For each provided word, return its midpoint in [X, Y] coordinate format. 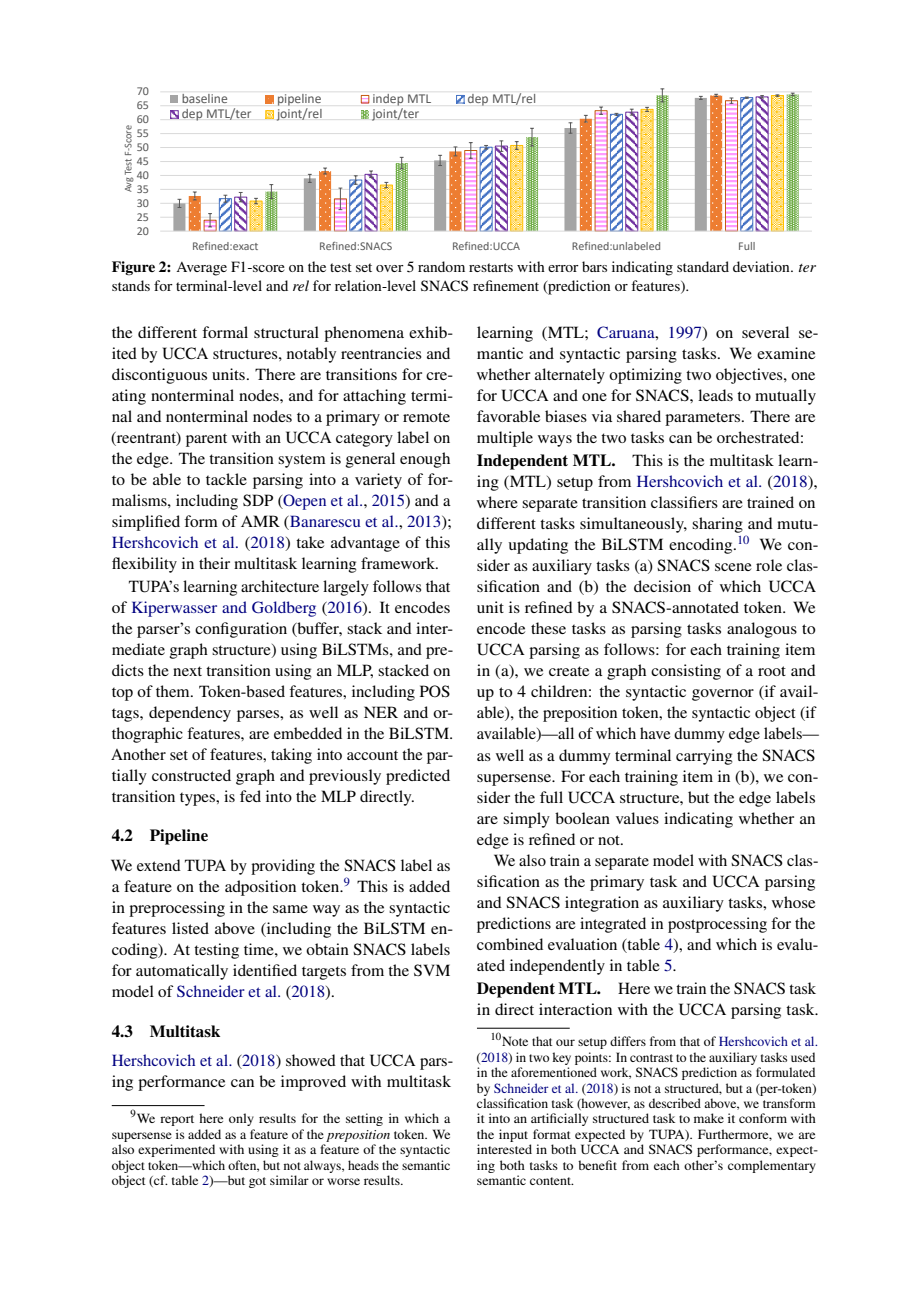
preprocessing [177, 909]
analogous [762, 630]
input [513, 1135]
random [441, 266]
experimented [176, 1150]
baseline [204, 98]
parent [206, 440]
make [709, 1118]
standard [703, 266]
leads [715, 395]
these [548, 628]
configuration [241, 630]
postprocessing [717, 925]
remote [426, 417]
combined [510, 944]
